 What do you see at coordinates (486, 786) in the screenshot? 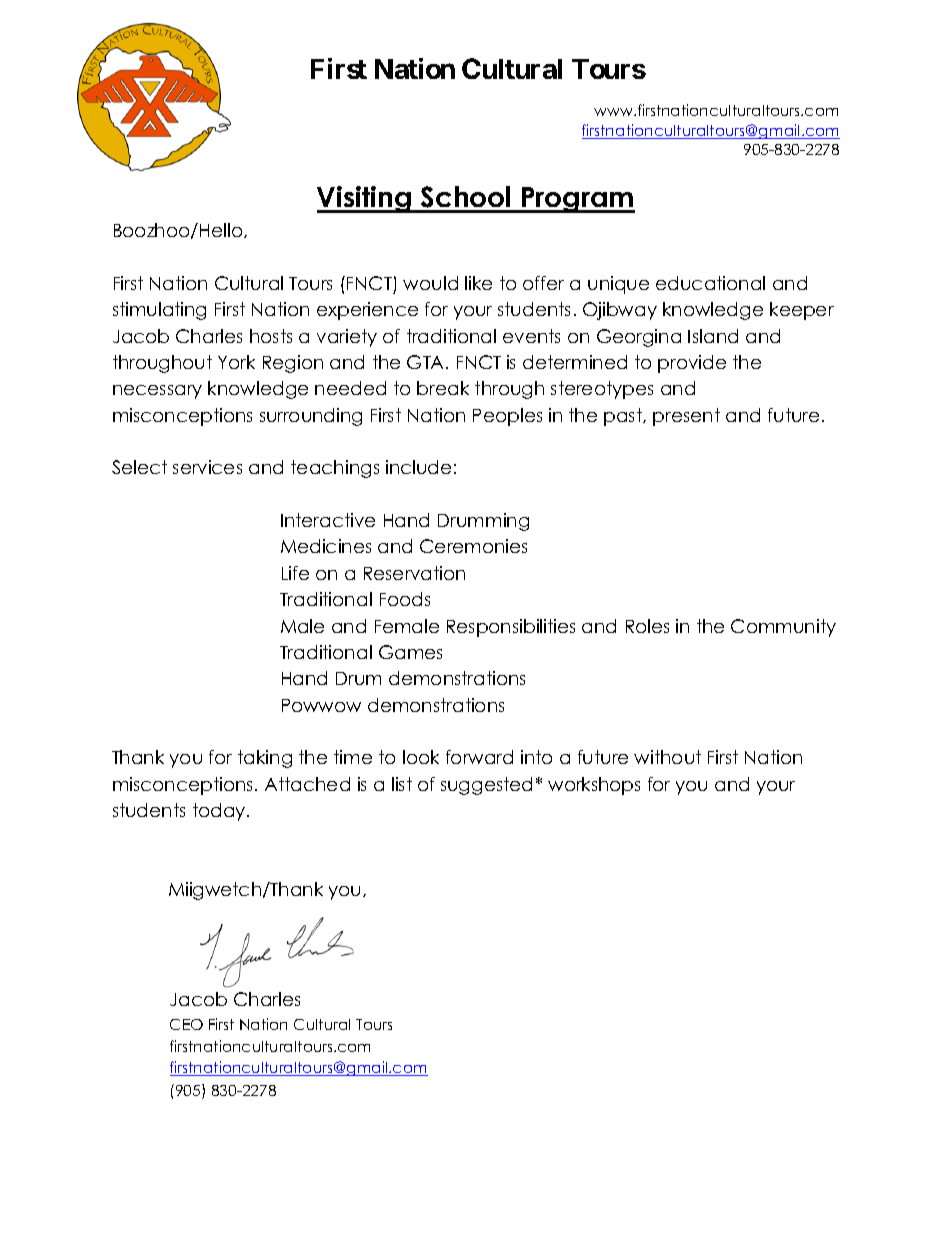
I see `suggested` at bounding box center [486, 786].
